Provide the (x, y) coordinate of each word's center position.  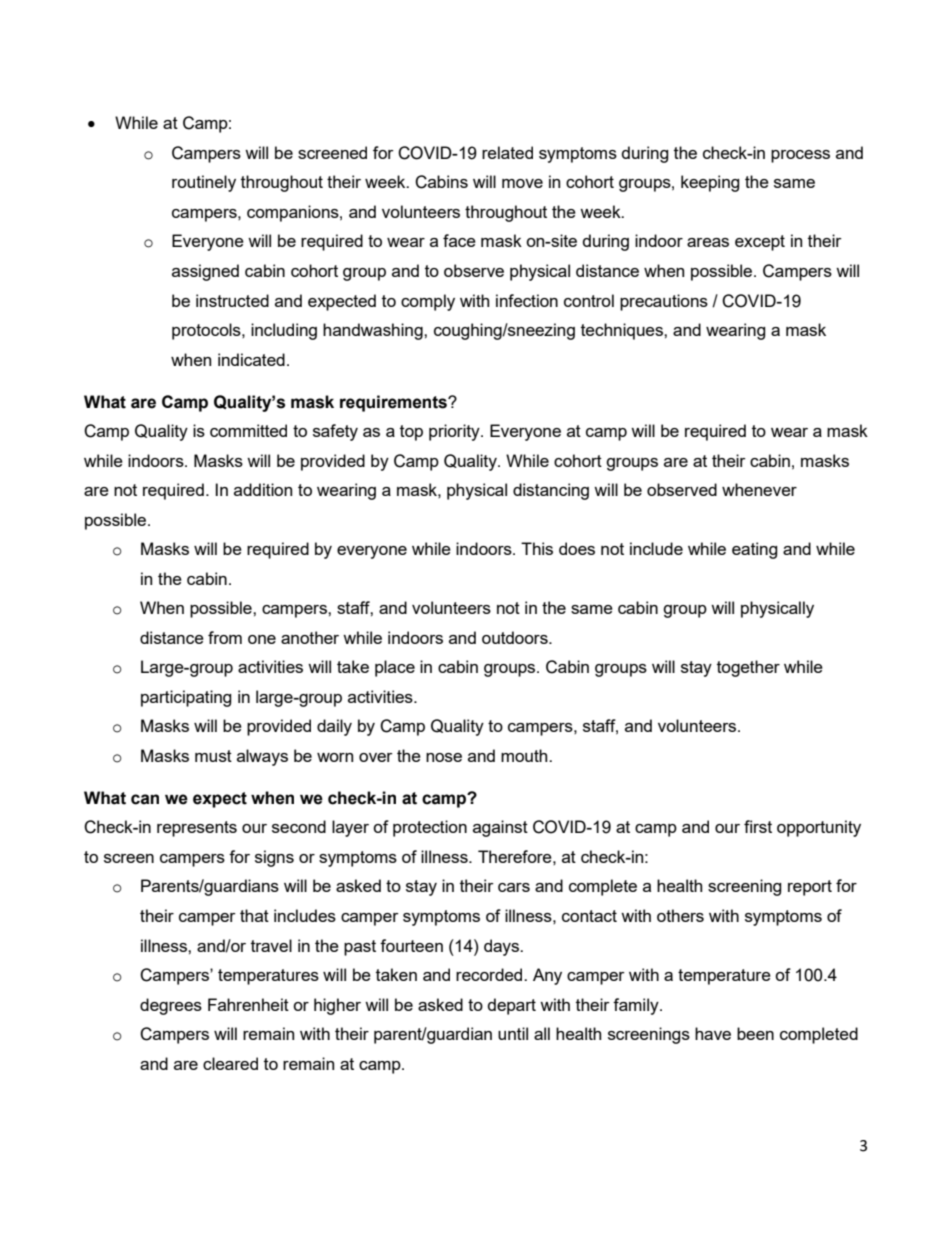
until (513, 1033)
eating (755, 550)
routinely (204, 183)
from (225, 637)
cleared (230, 1063)
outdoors (516, 637)
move (522, 183)
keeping (710, 183)
